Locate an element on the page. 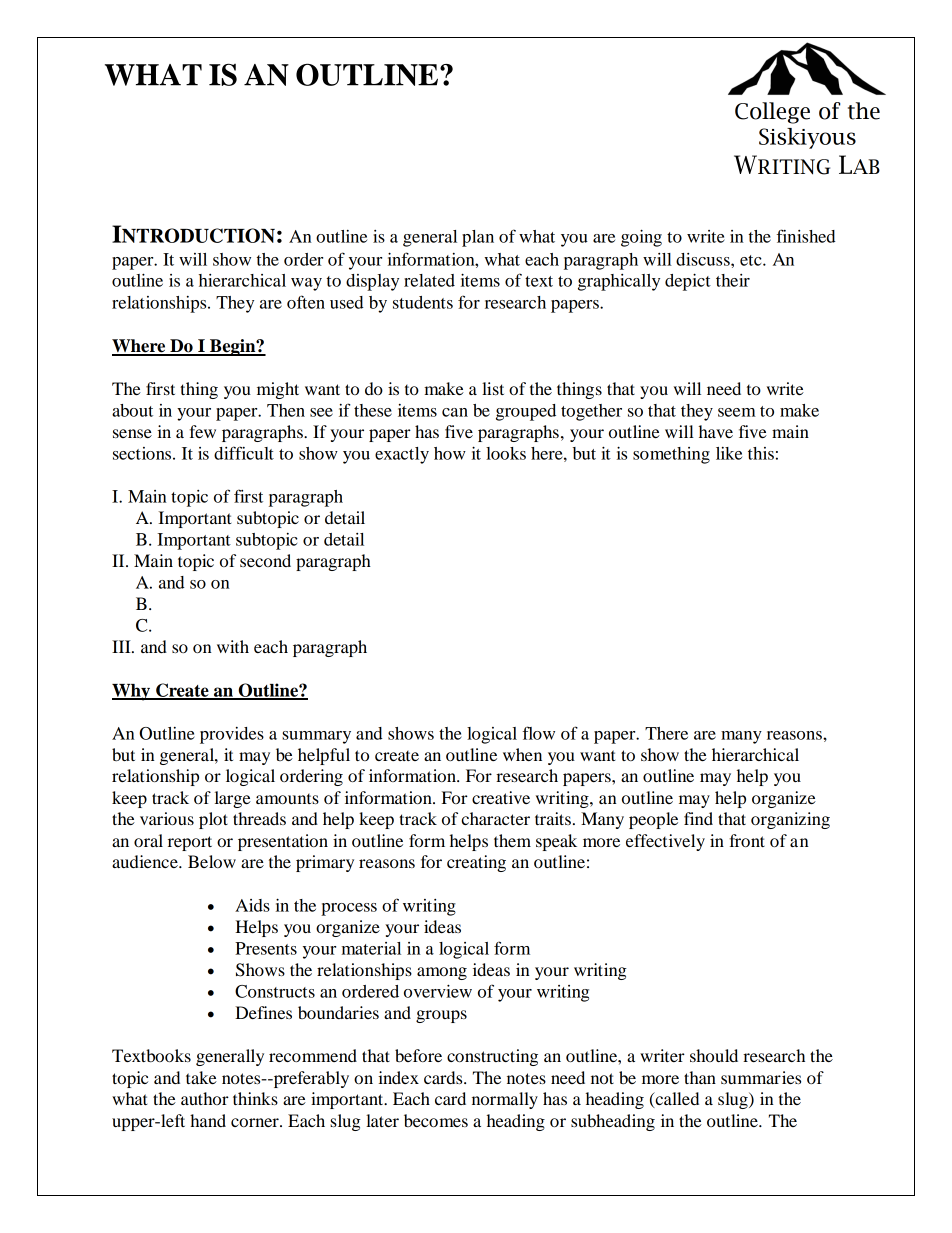 Image resolution: width=952 pixels, height=1233 pixels. like is located at coordinates (729, 453).
